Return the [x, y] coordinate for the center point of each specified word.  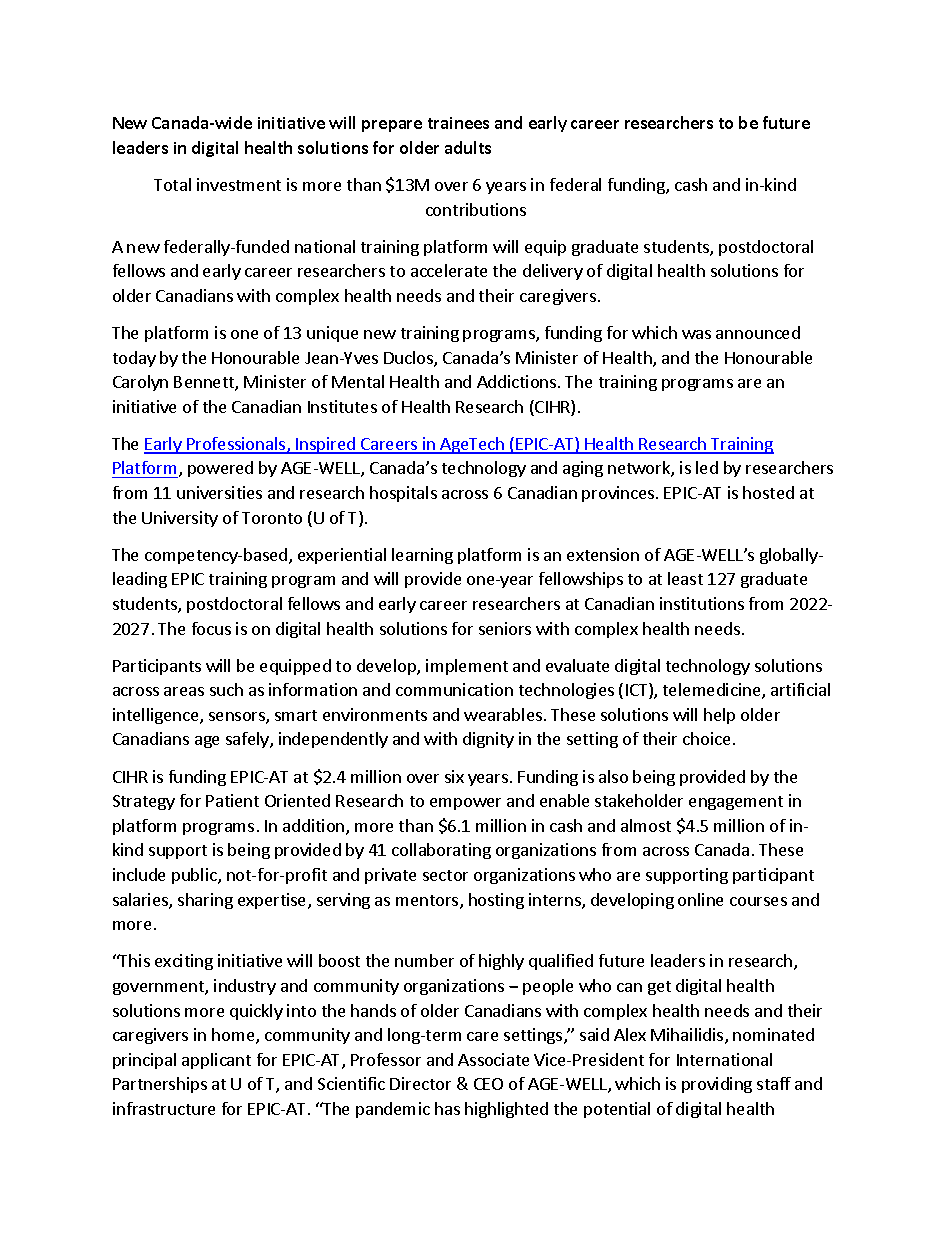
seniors [505, 628]
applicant [216, 1061]
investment [239, 184]
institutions [702, 603]
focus [211, 628]
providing [717, 1085]
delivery [553, 272]
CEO [488, 1084]
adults [468, 147]
